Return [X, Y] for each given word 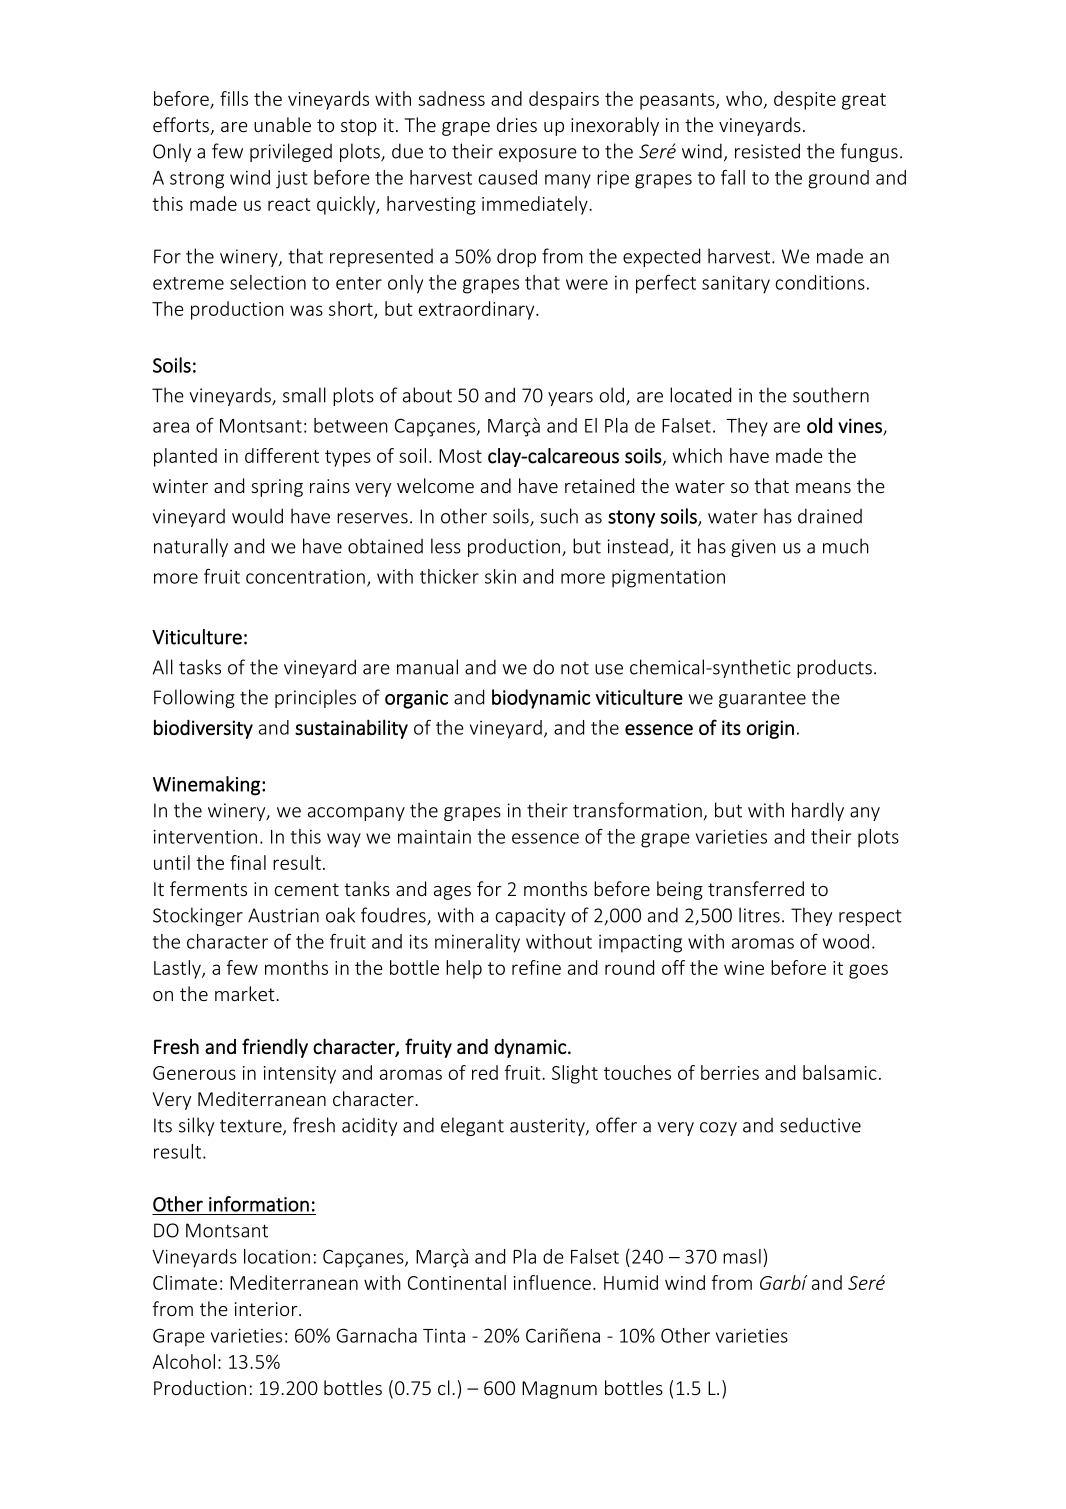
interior [267, 1309]
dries [517, 124]
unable [282, 124]
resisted [767, 151]
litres [759, 915]
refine [536, 967]
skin [500, 576]
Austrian [283, 915]
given [753, 548]
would [257, 516]
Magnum [559, 1390]
